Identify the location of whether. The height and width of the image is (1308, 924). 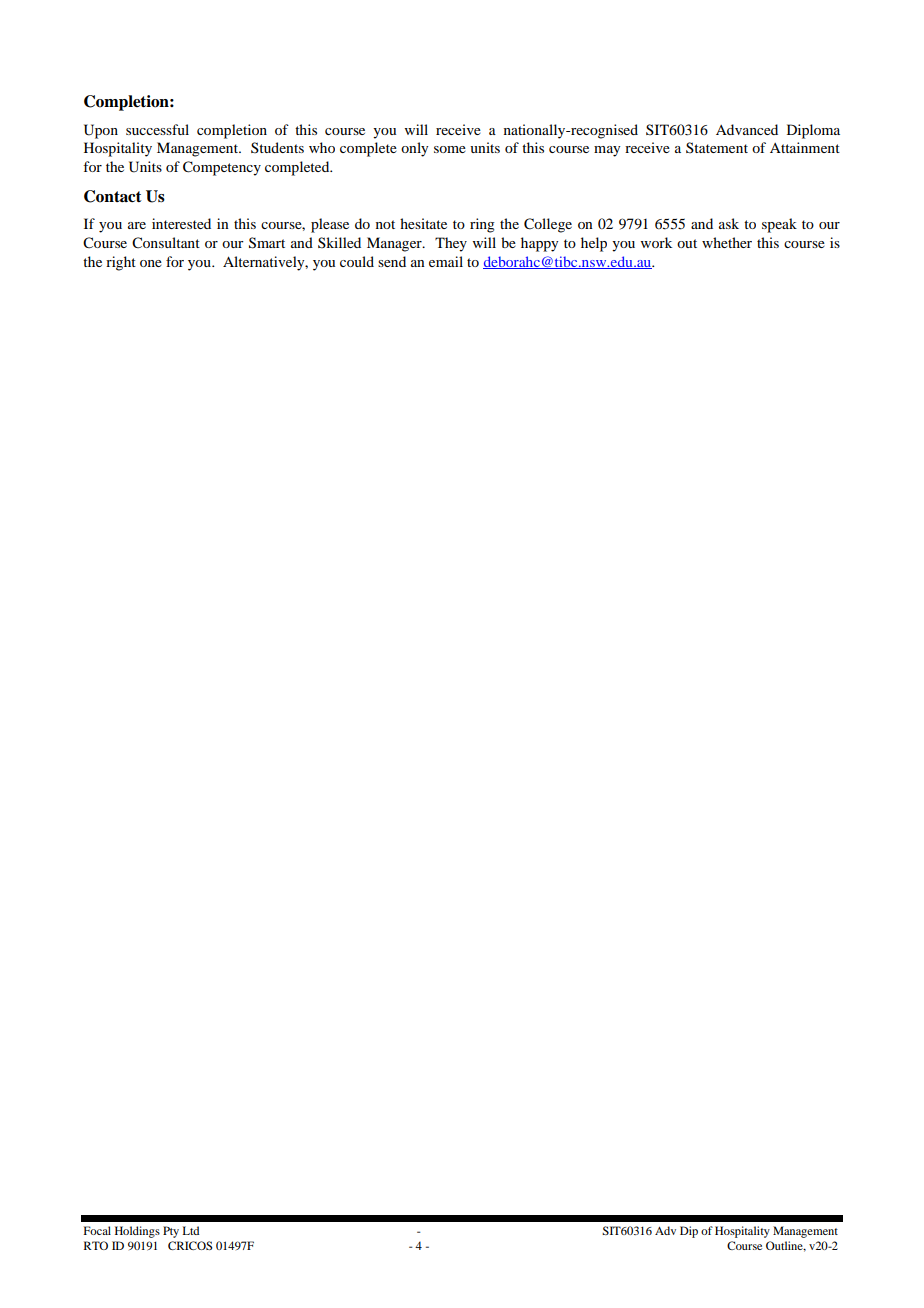
(727, 242).
